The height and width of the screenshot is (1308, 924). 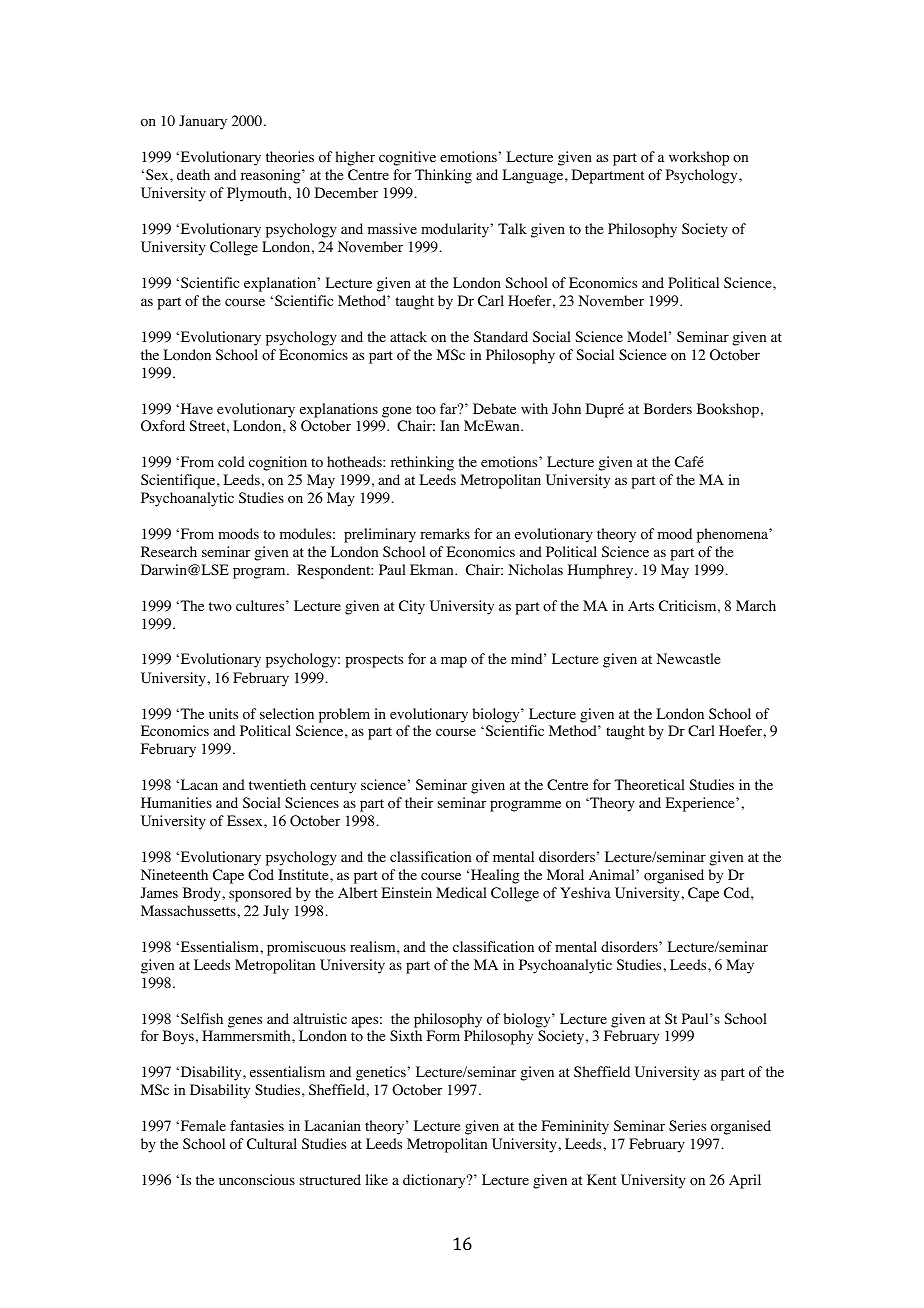 What do you see at coordinates (220, 607) in the screenshot?
I see `two` at bounding box center [220, 607].
